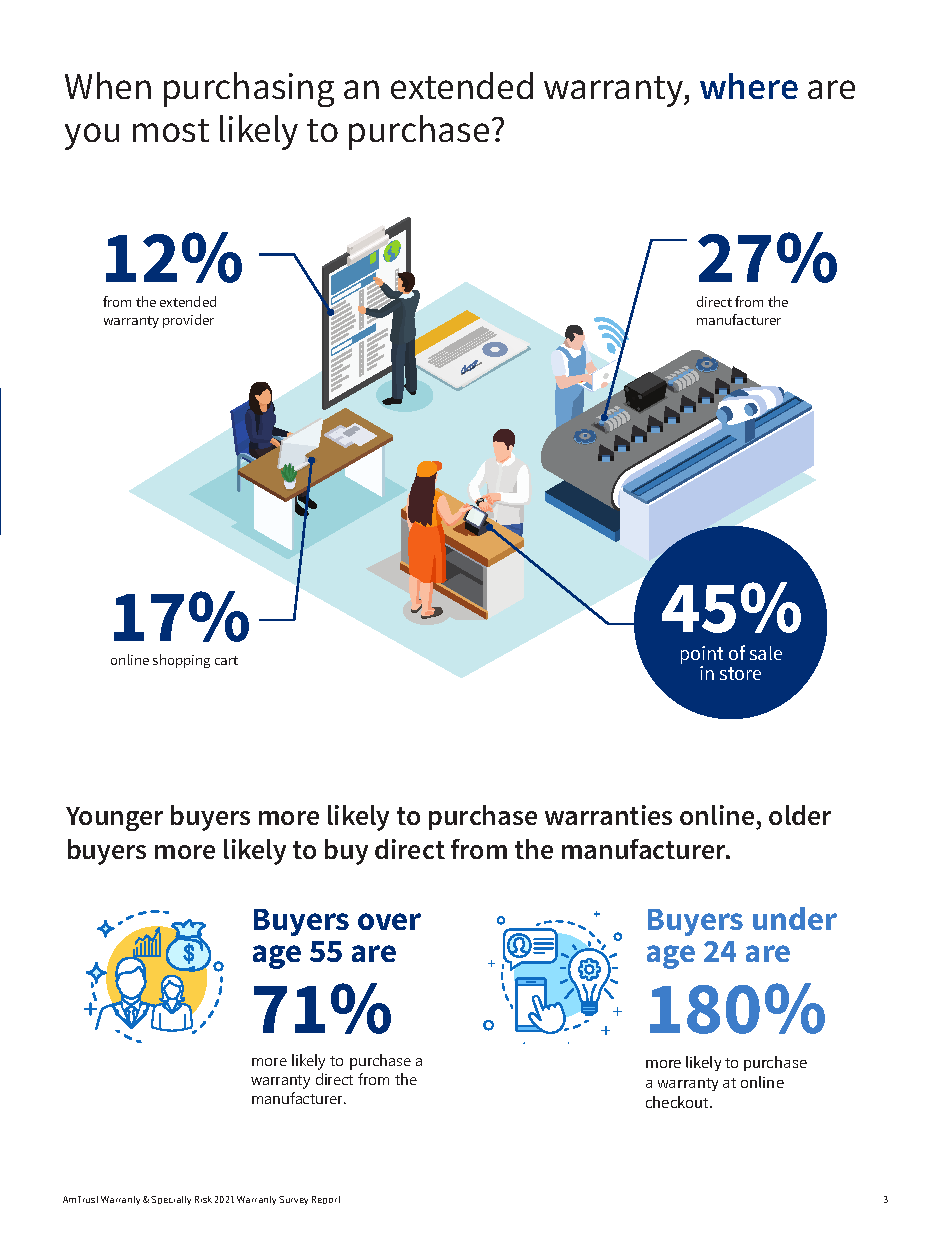 The height and width of the screenshot is (1233, 952). What do you see at coordinates (249, 89) in the screenshot?
I see `purchasing` at bounding box center [249, 89].
